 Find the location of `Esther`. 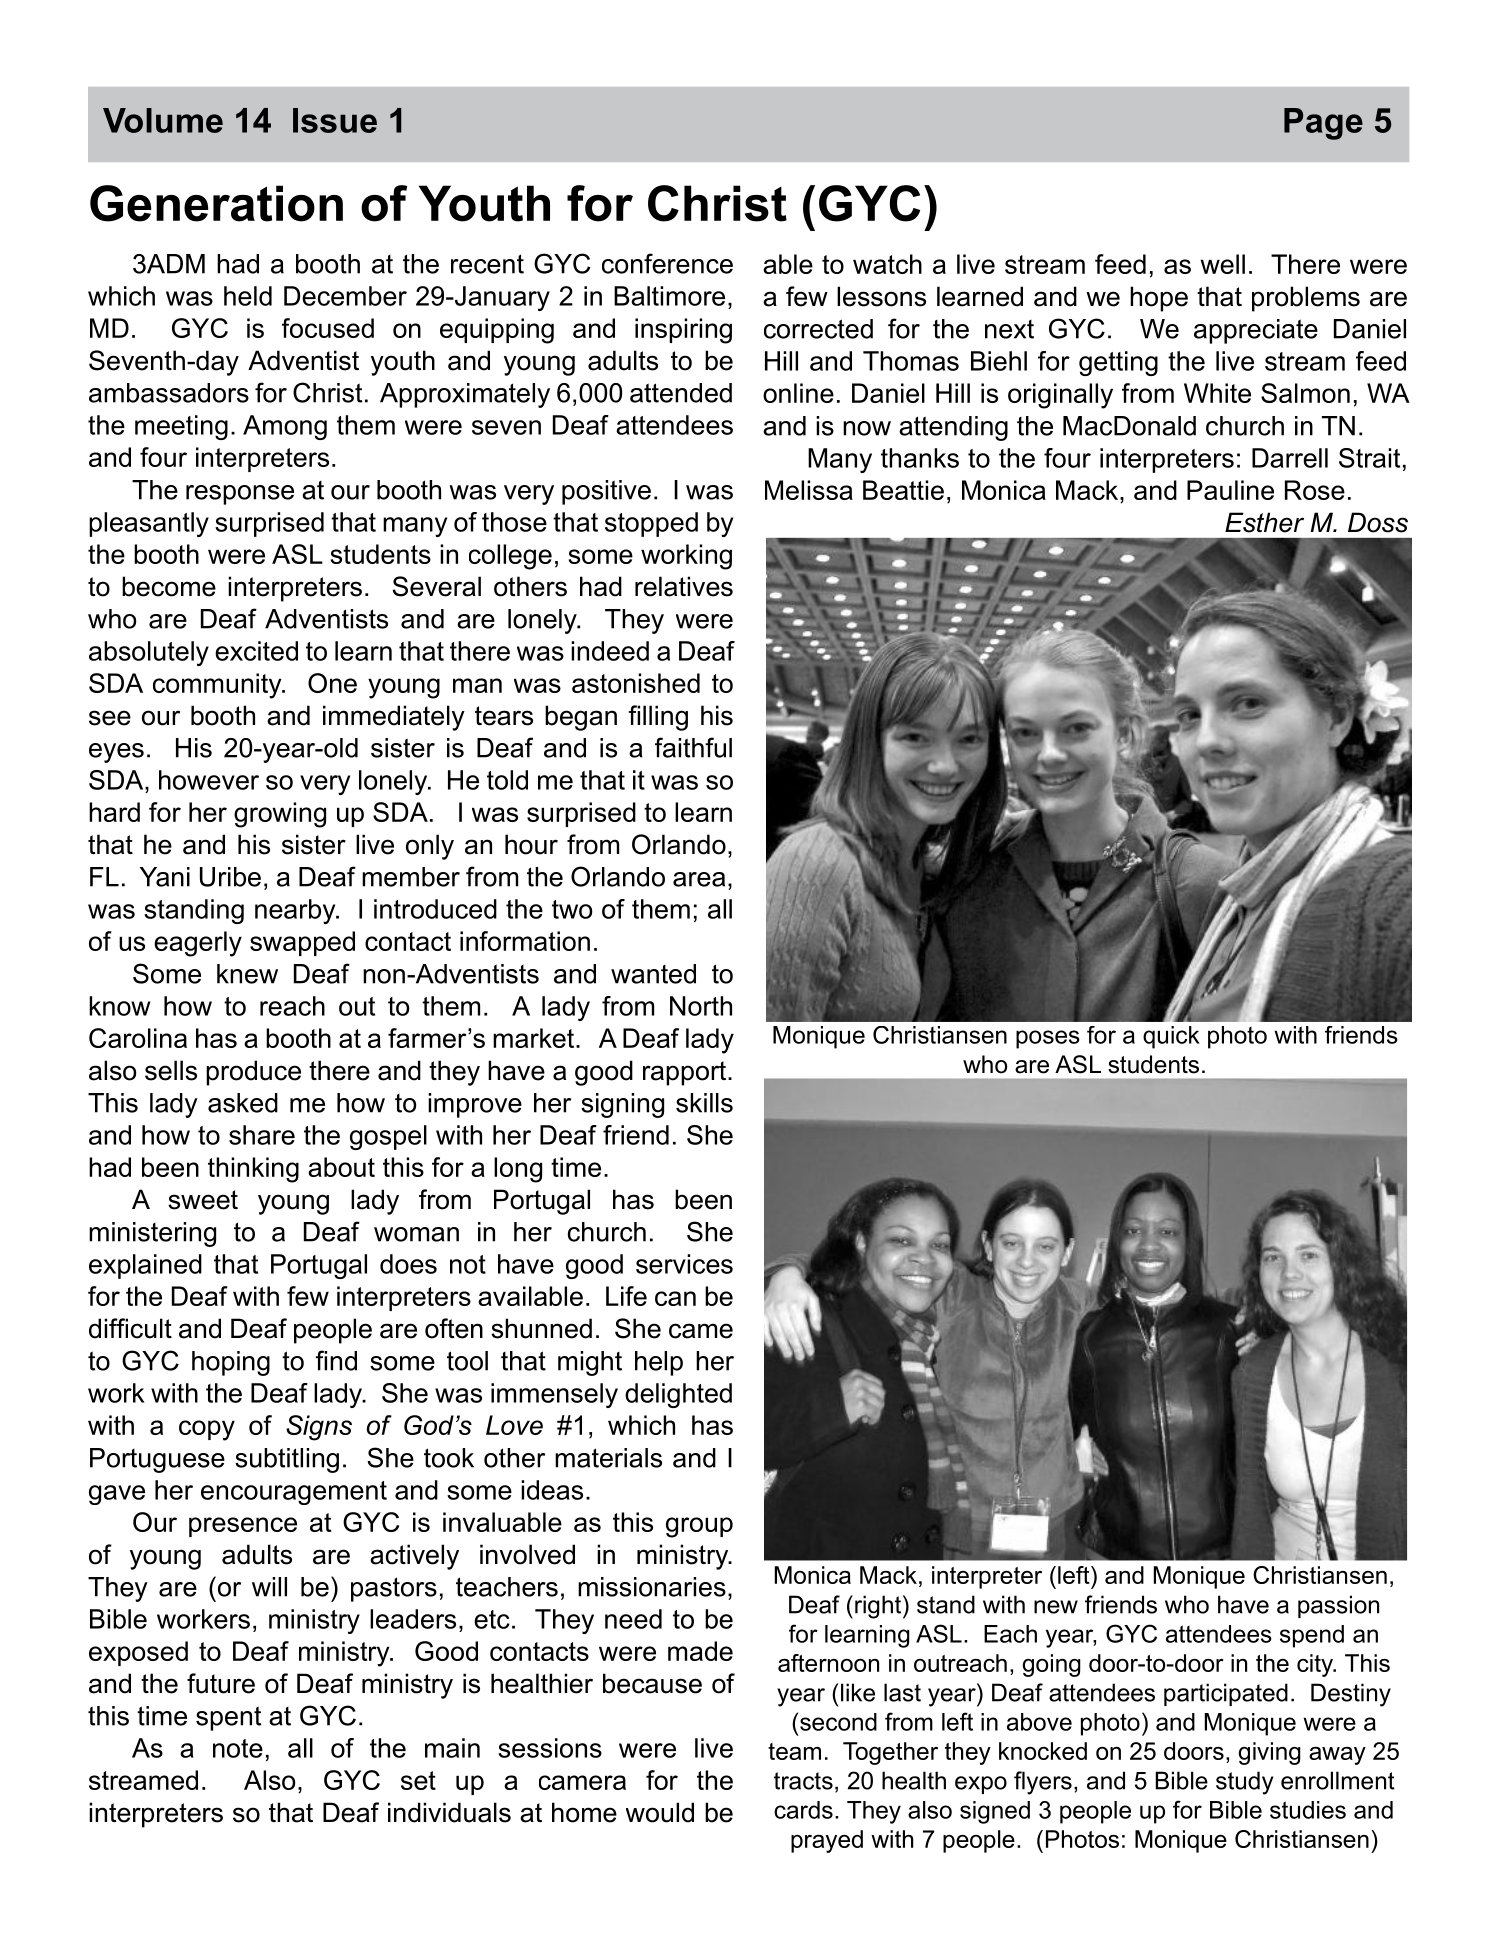

Esther is located at coordinates (1264, 522).
